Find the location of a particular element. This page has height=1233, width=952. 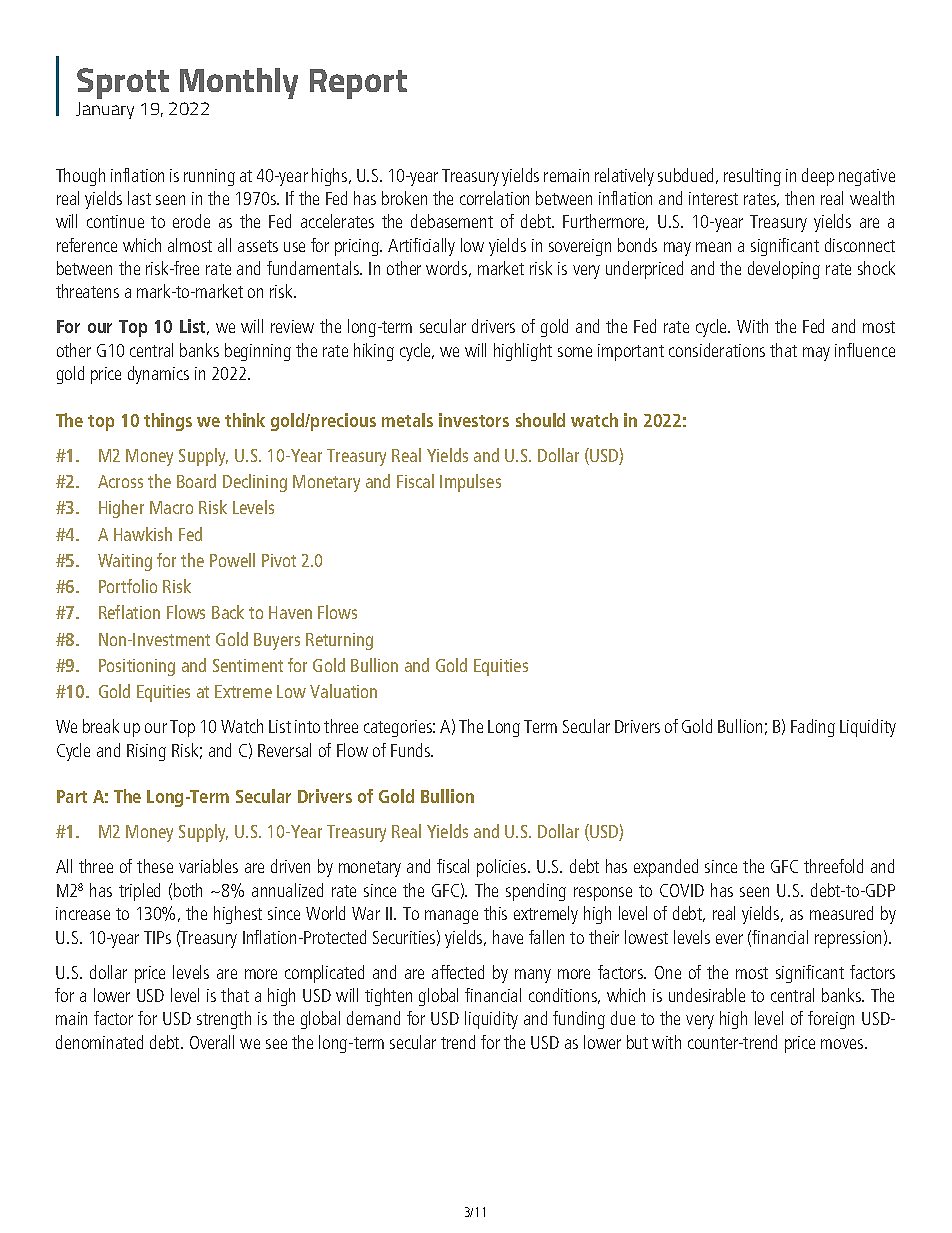

resulting is located at coordinates (752, 177).
